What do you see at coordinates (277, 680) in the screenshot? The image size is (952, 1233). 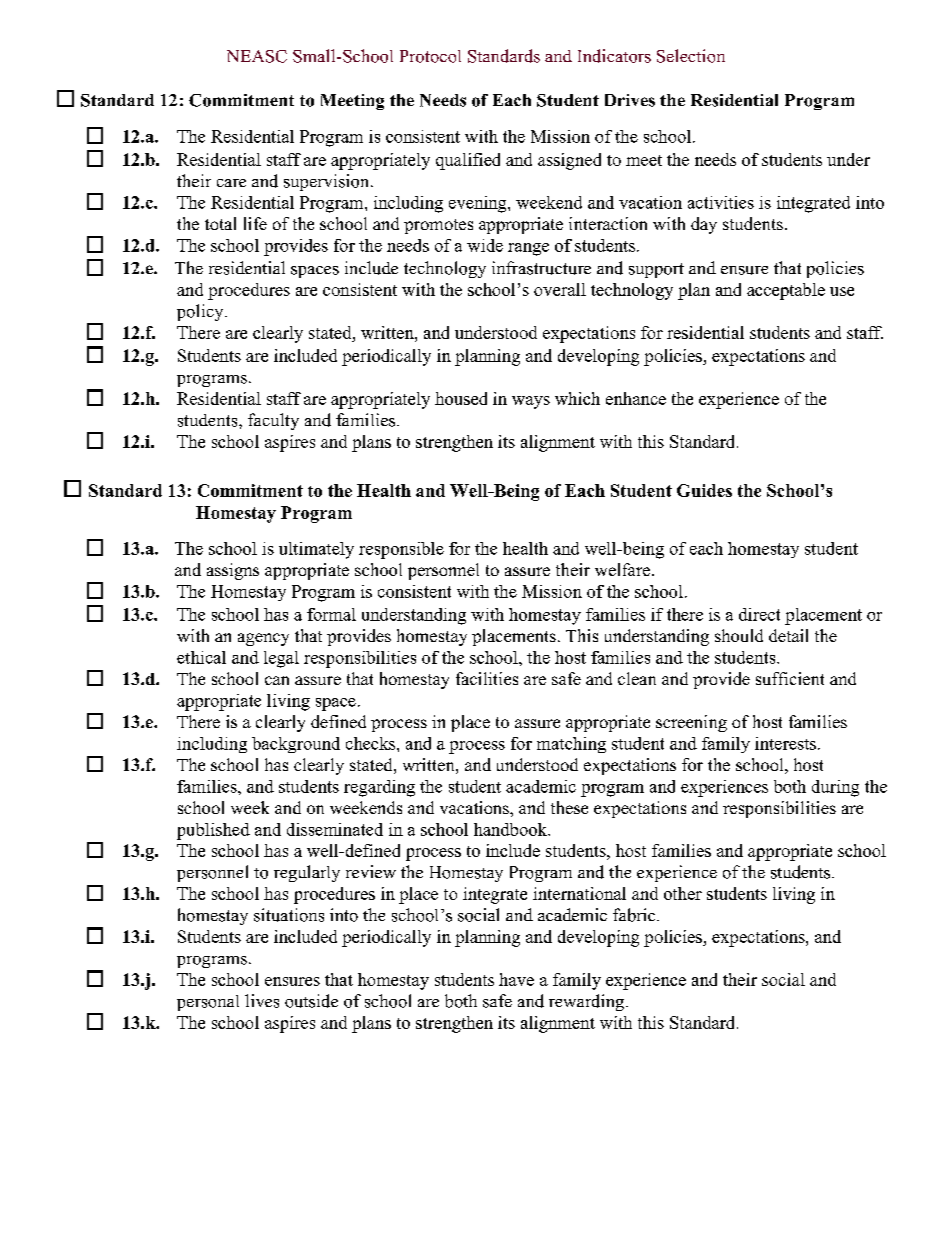 I see `can` at bounding box center [277, 680].
